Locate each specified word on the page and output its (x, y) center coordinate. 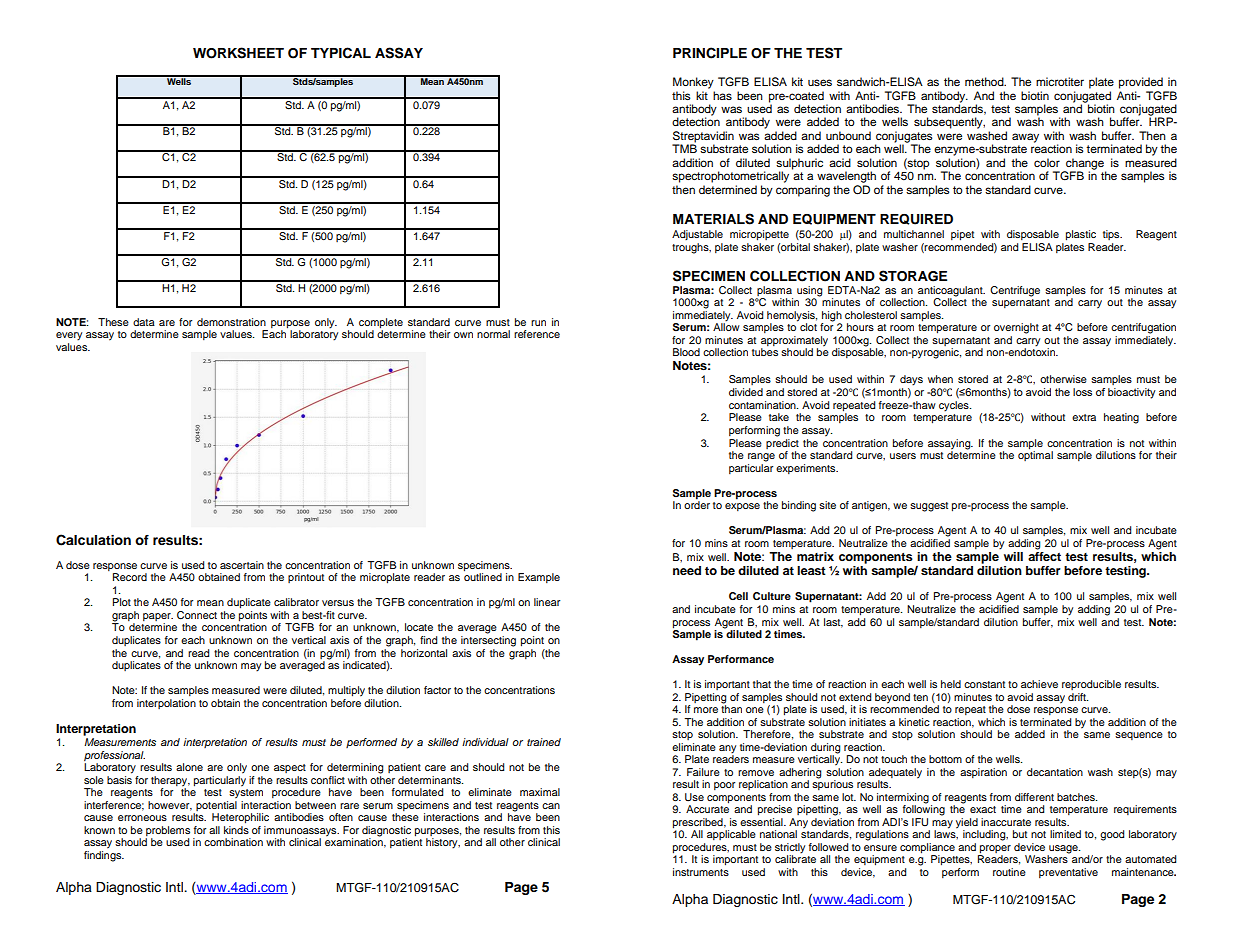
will (1013, 556)
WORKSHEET (238, 53)
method (985, 81)
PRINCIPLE (710, 53)
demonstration (231, 322)
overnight (1016, 328)
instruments (701, 872)
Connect (197, 615)
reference (537, 334)
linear (547, 602)
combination (233, 842)
